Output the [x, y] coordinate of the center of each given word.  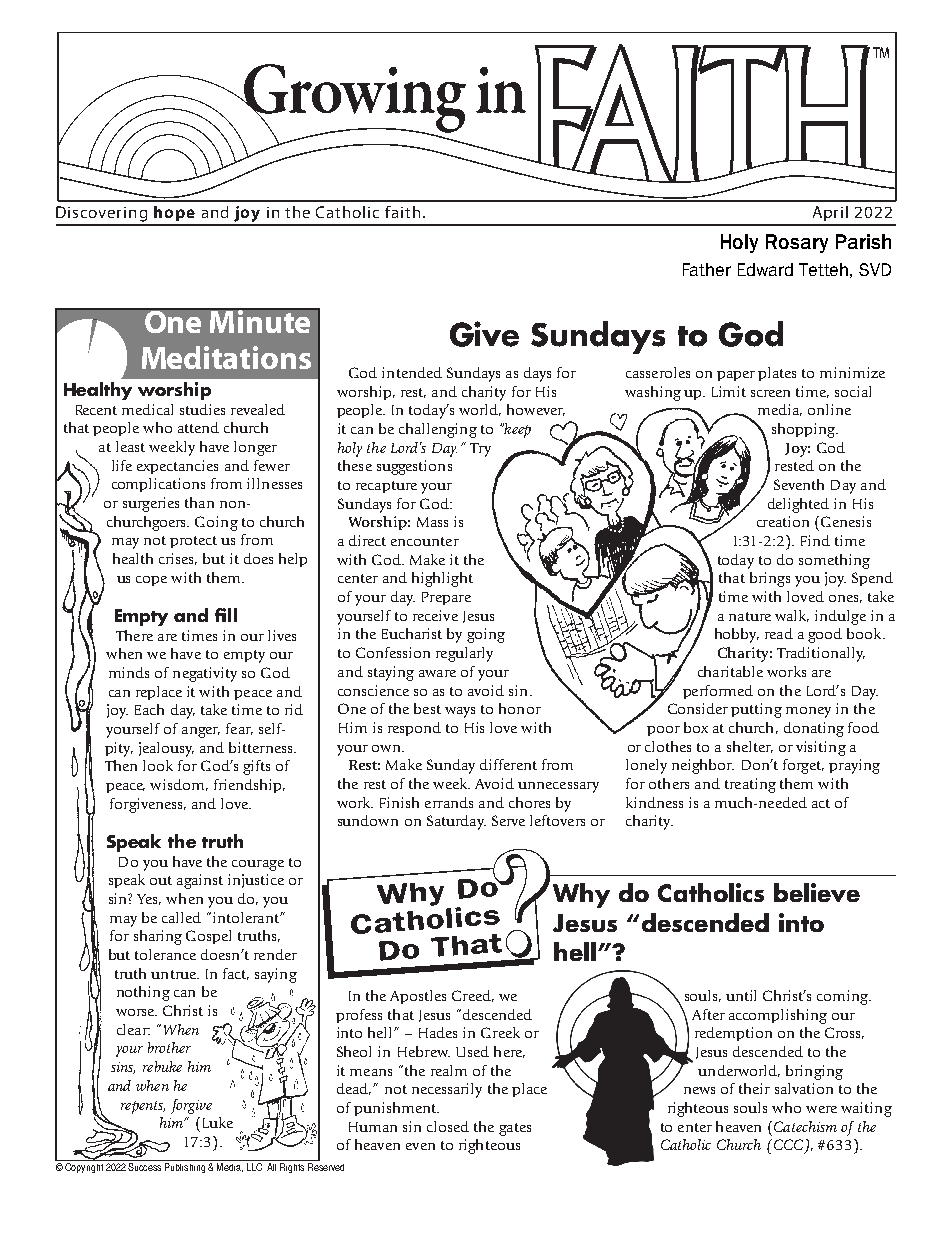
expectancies [177, 467]
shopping [804, 430]
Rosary [797, 243]
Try [480, 450]
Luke [216, 1122]
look [158, 765]
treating [750, 785]
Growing [354, 99]
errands [449, 802]
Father [707, 269]
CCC [788, 1146]
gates [515, 1129]
